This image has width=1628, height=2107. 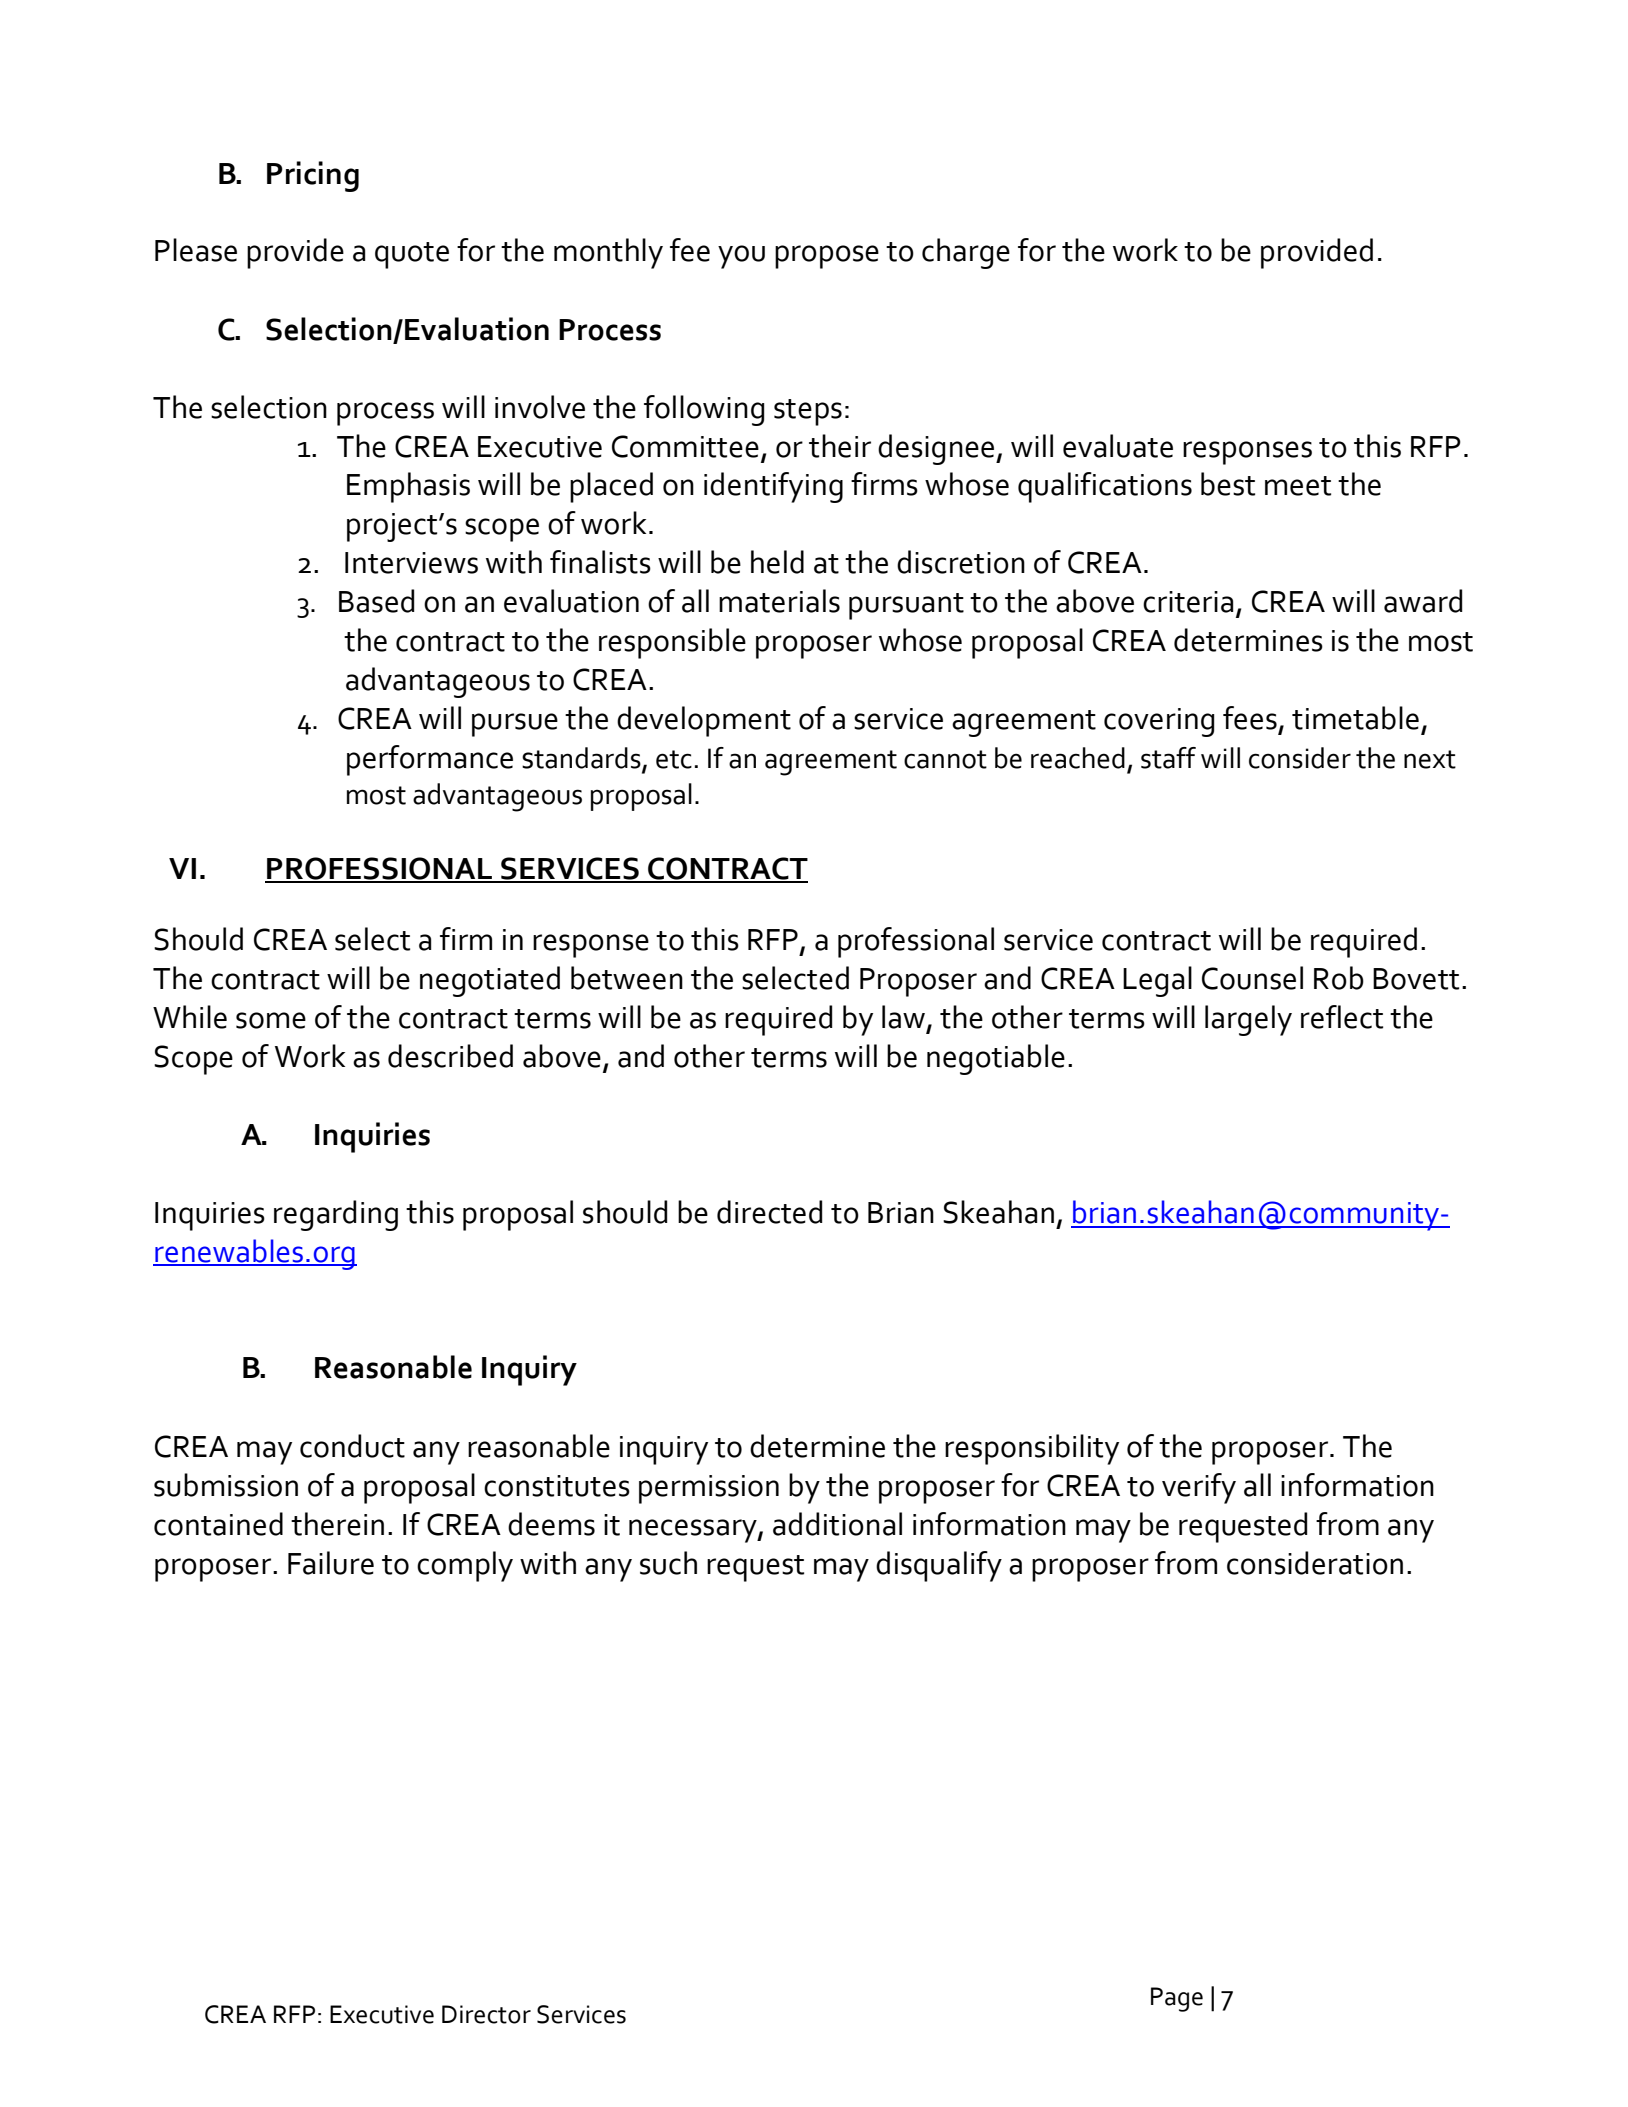 What do you see at coordinates (313, 176) in the image?
I see `Pricing` at bounding box center [313, 176].
